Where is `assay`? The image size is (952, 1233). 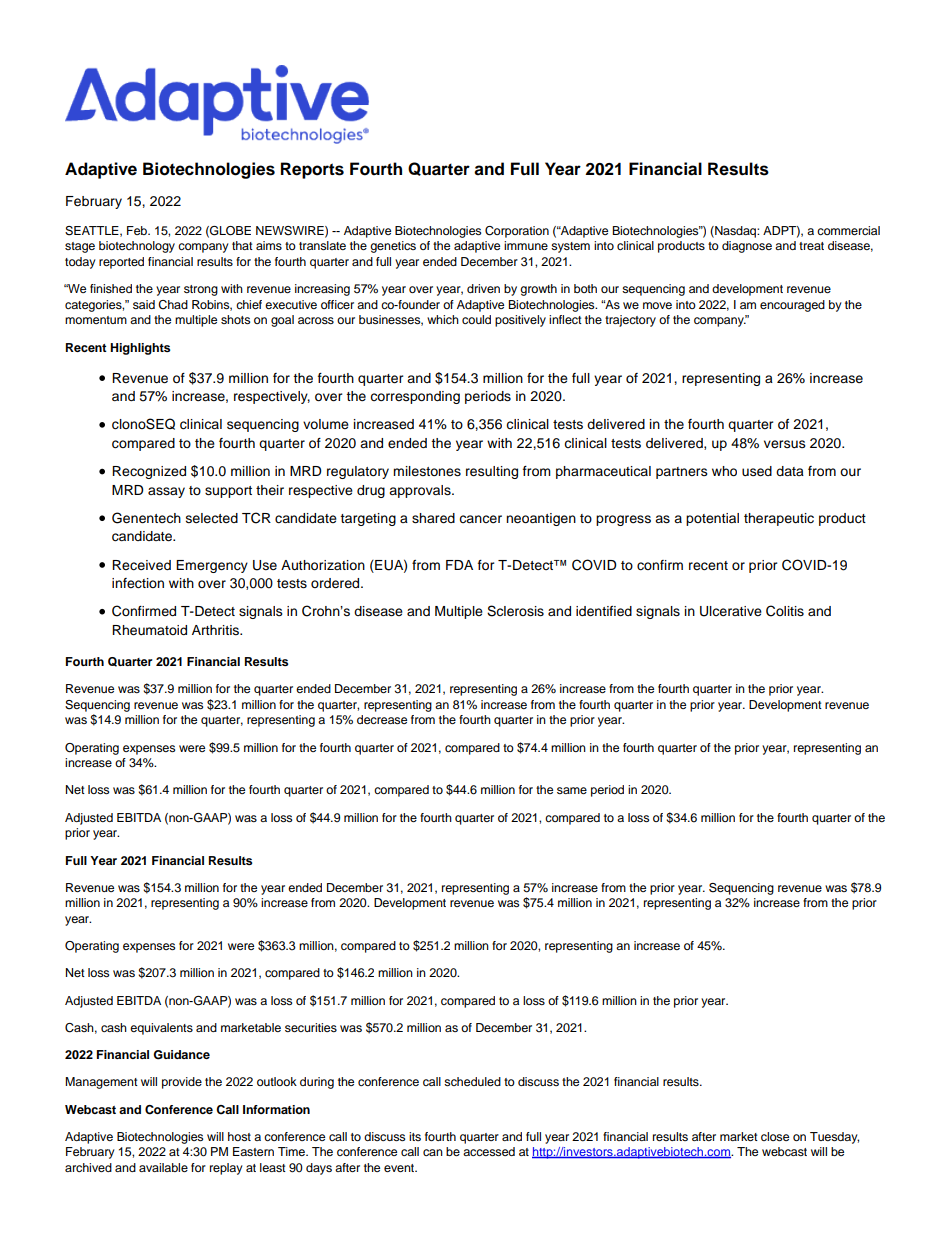
assay is located at coordinates (166, 492).
